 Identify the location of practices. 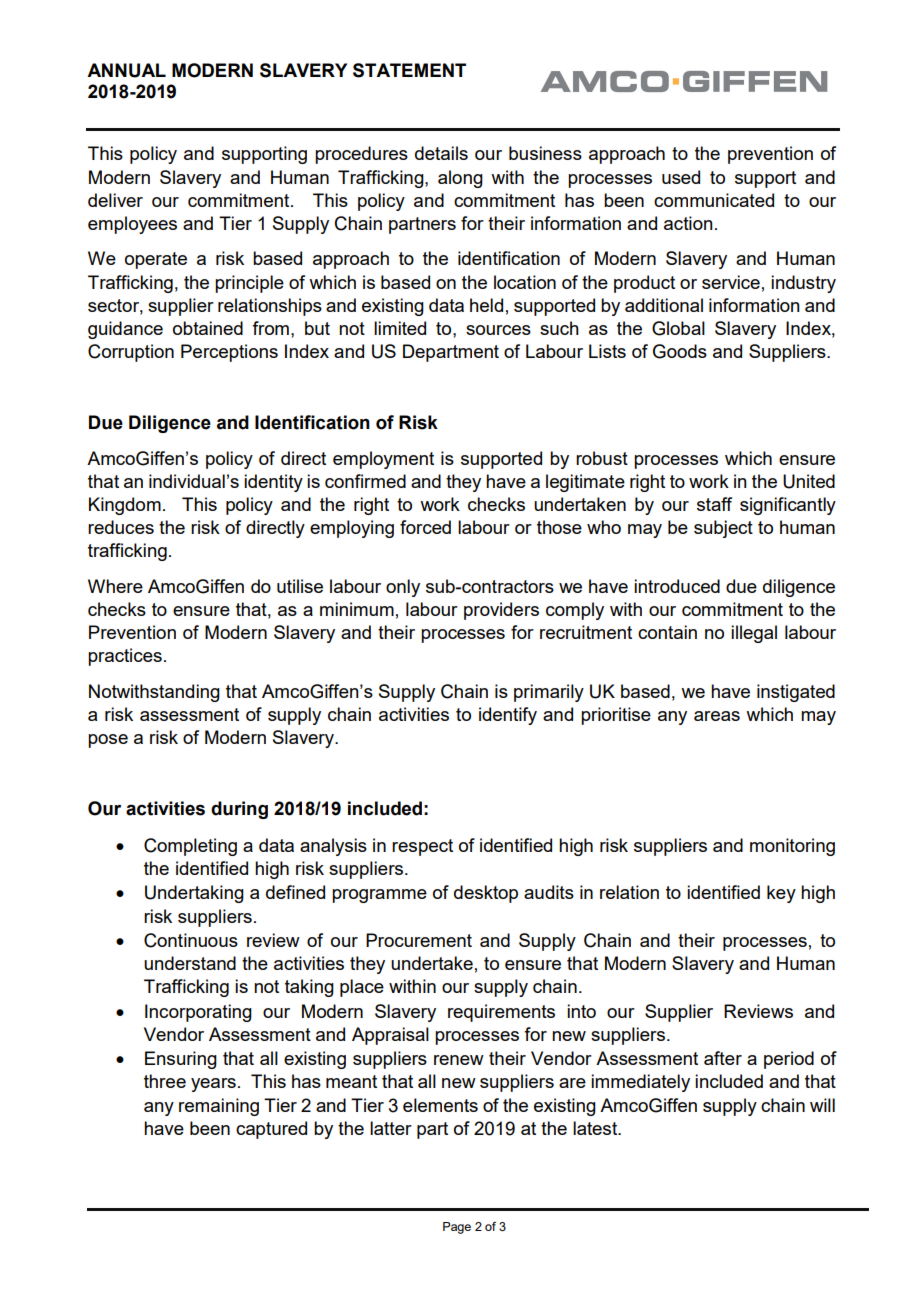
(125, 657).
